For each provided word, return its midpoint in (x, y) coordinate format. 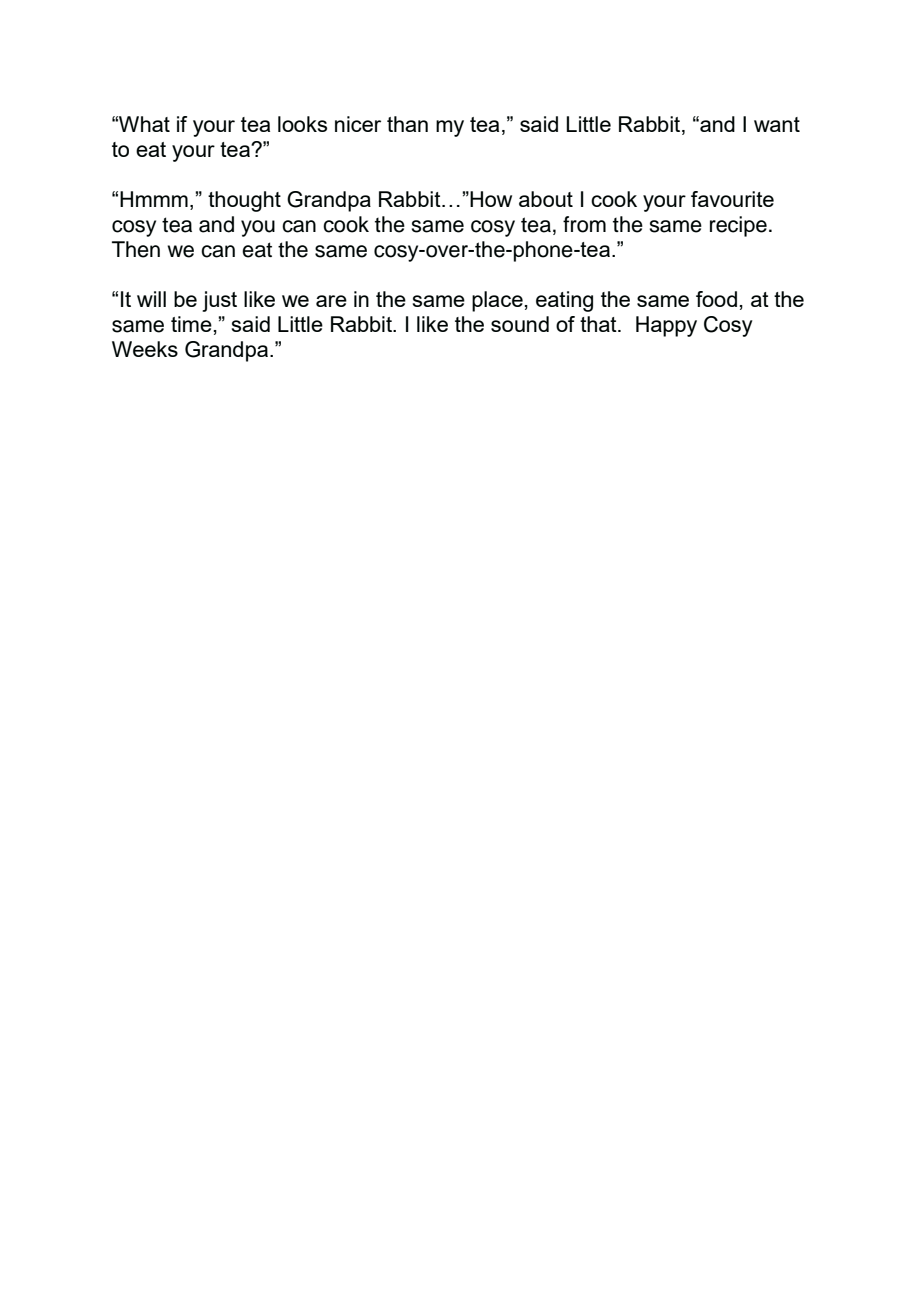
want (777, 124)
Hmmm (154, 199)
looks (302, 124)
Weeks (145, 349)
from (584, 224)
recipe (738, 226)
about (546, 199)
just (219, 301)
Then (136, 249)
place (497, 301)
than (407, 124)
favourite (732, 199)
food (716, 299)
